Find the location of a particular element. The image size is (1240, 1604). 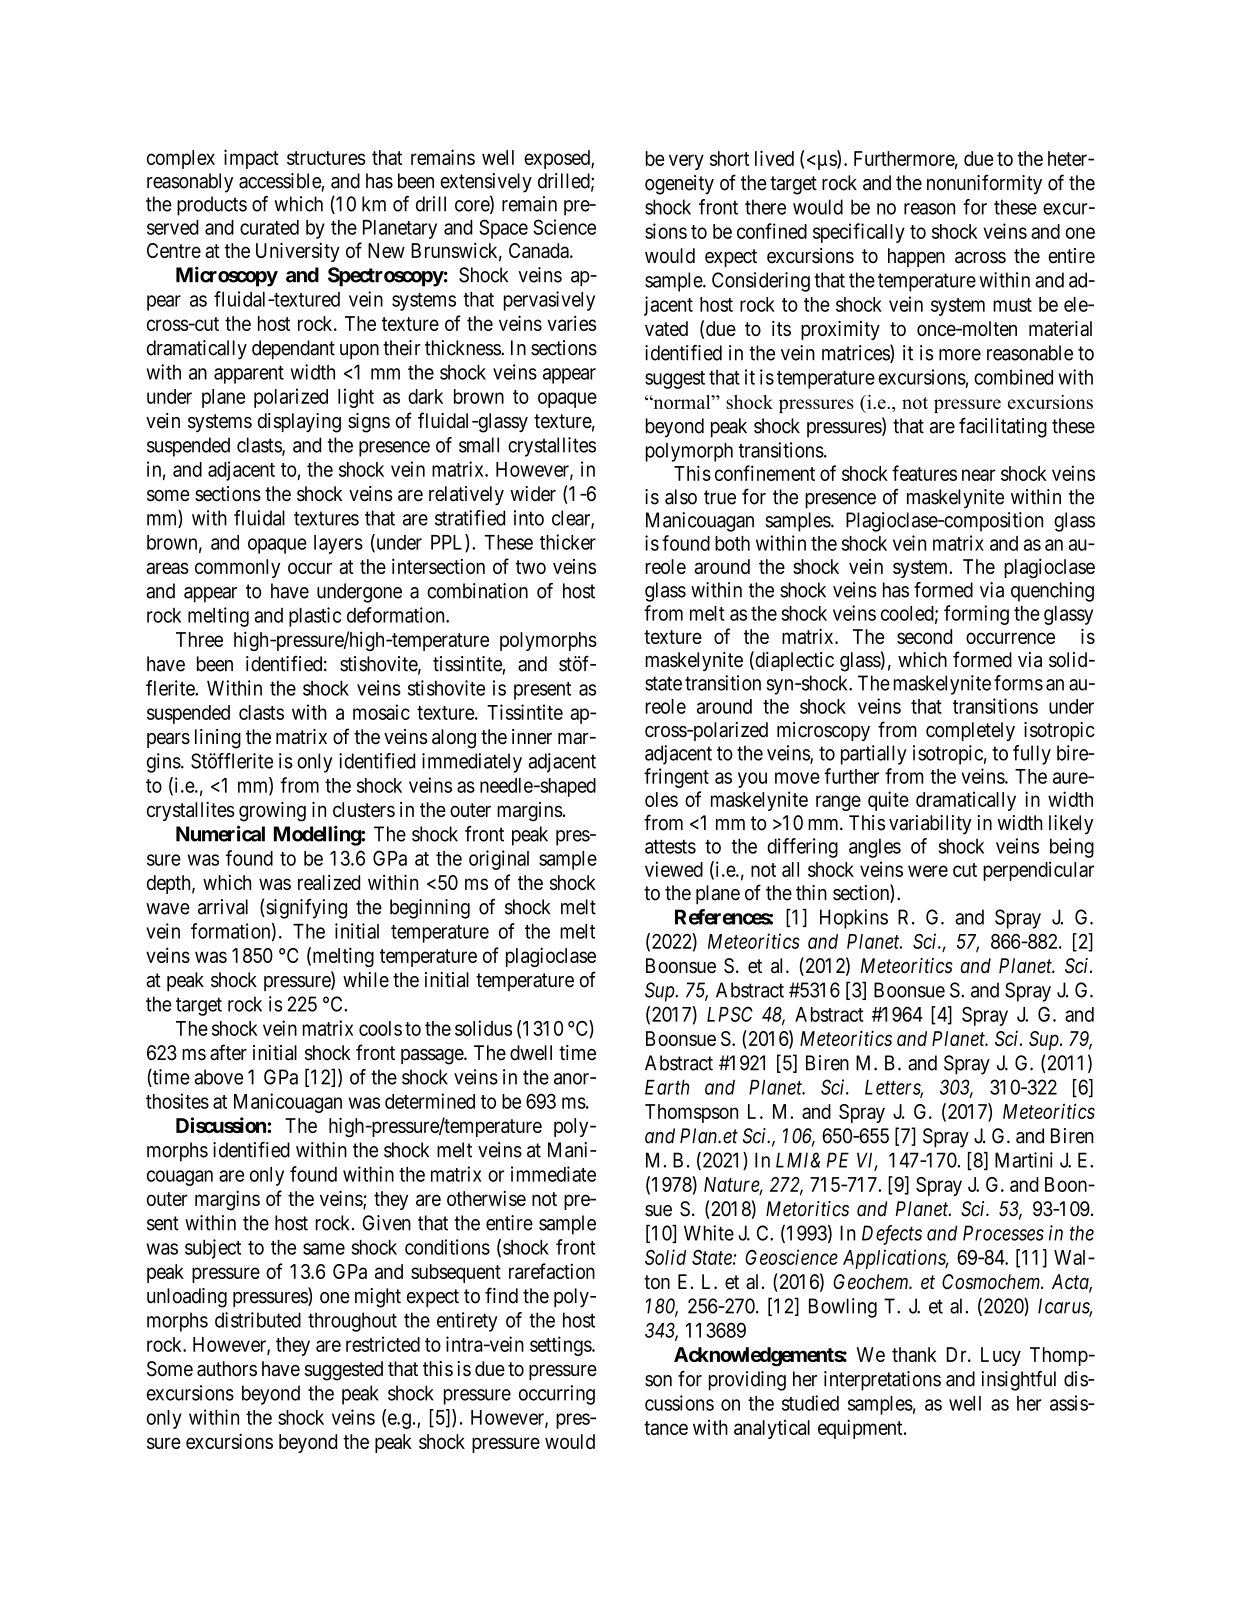

insightful is located at coordinates (1018, 1381).
